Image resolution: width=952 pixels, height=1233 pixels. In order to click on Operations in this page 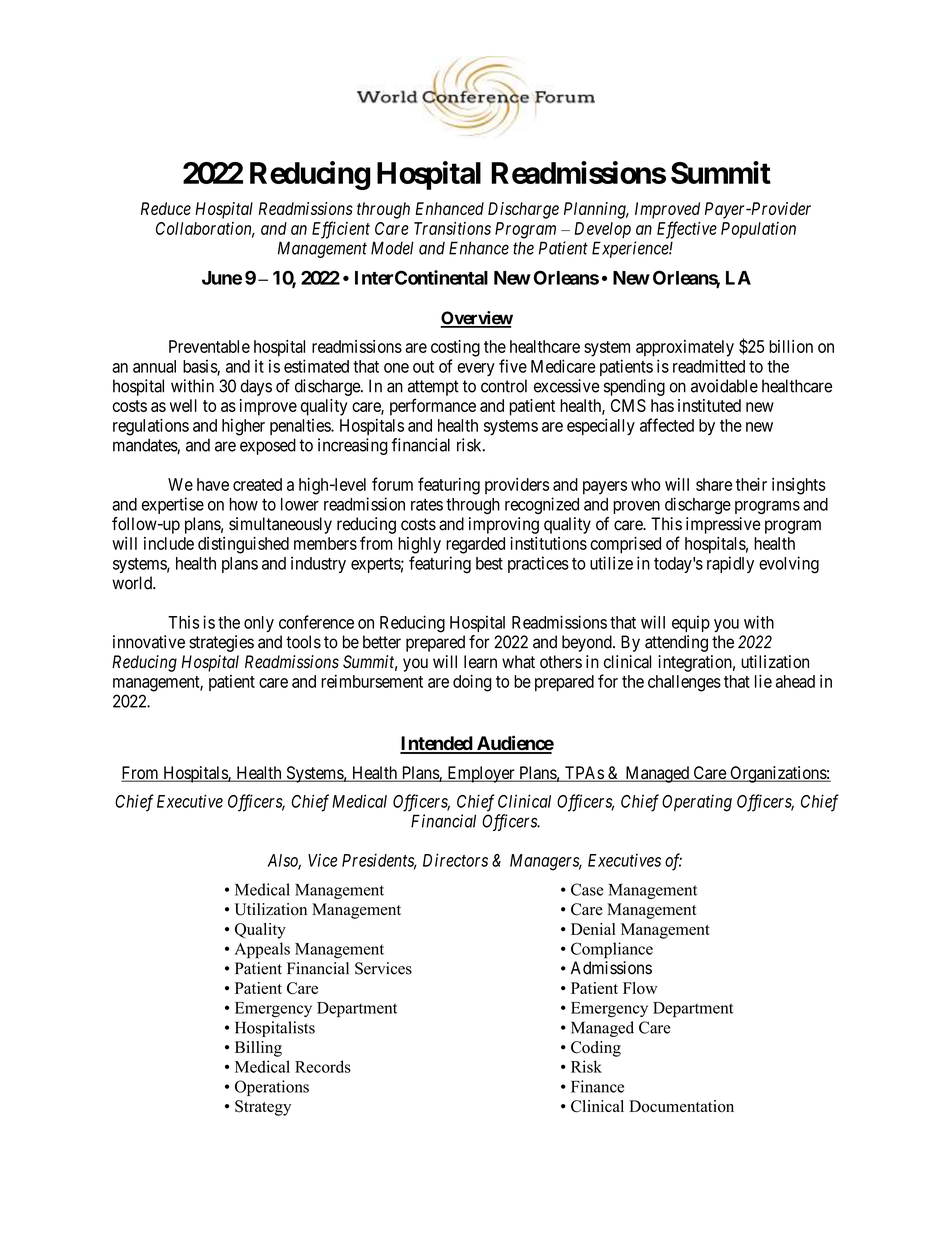, I will do `click(272, 1088)`.
